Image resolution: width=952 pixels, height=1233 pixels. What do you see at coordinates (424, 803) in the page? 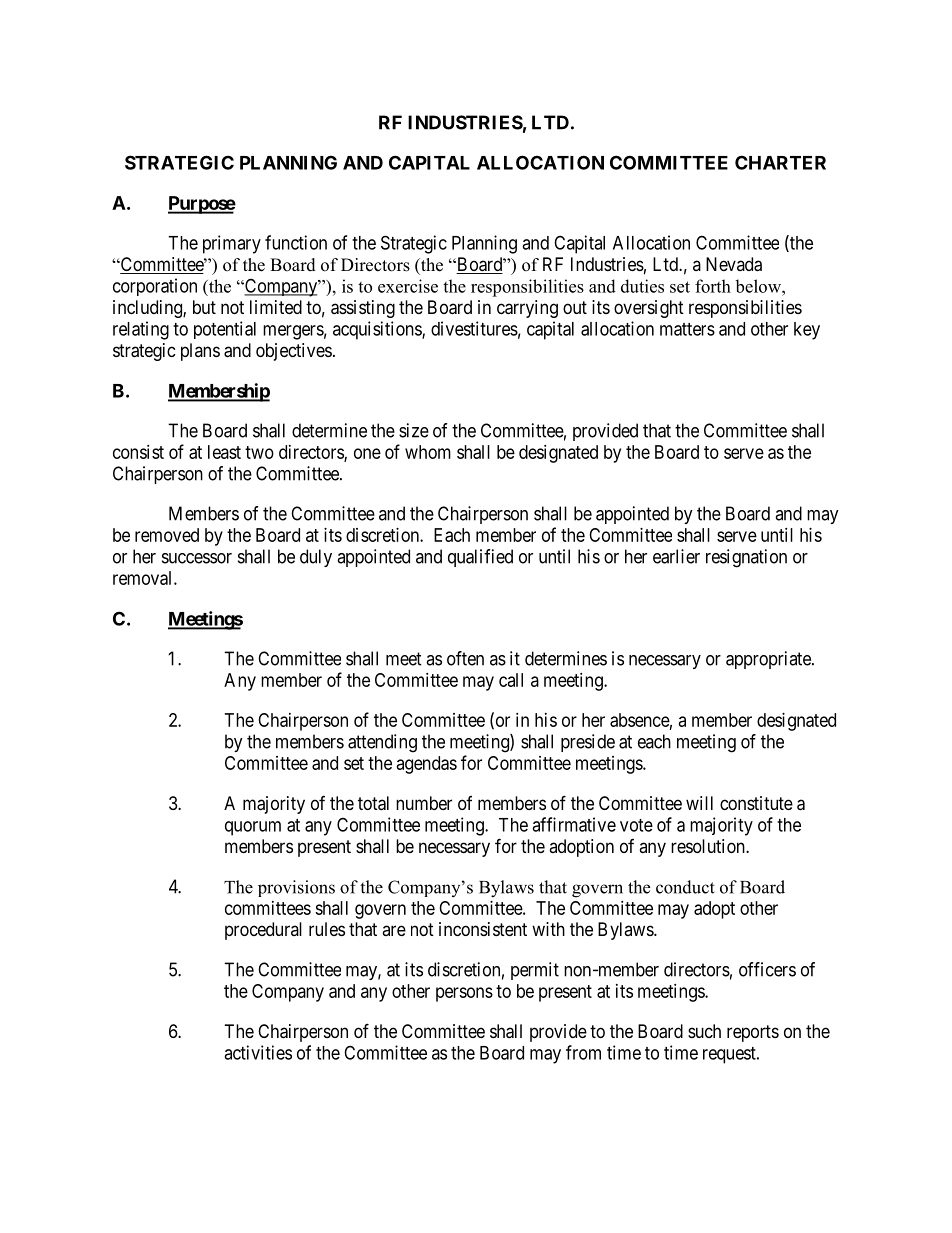
I see `number` at bounding box center [424, 803].
